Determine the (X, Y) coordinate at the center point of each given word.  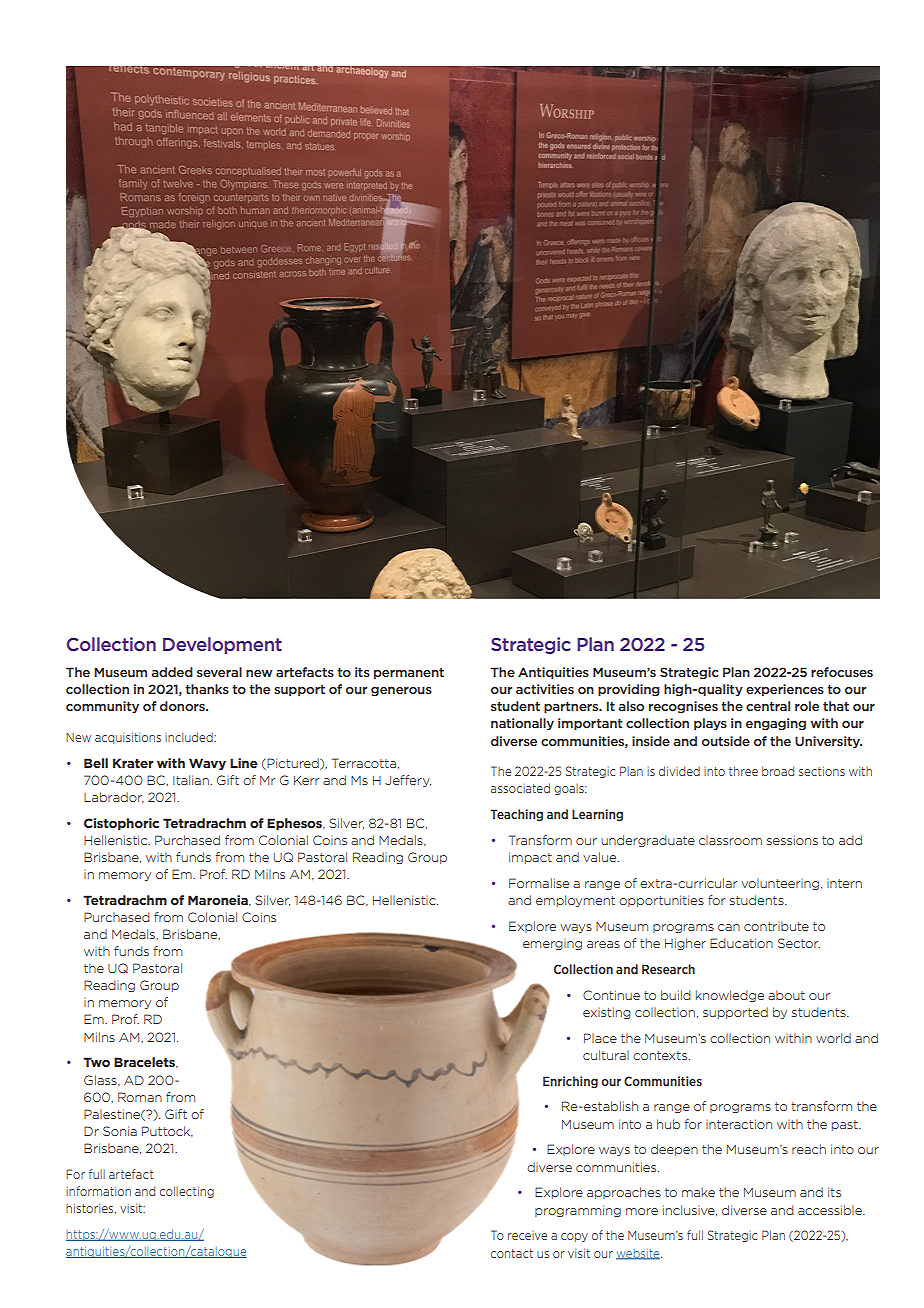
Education (741, 943)
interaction (739, 1124)
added (172, 672)
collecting (187, 1192)
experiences (785, 690)
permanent (409, 673)
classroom (730, 840)
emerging (552, 944)
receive (527, 1235)
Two (96, 1062)
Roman (140, 1097)
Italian (192, 780)
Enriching (570, 1082)
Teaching (516, 815)
